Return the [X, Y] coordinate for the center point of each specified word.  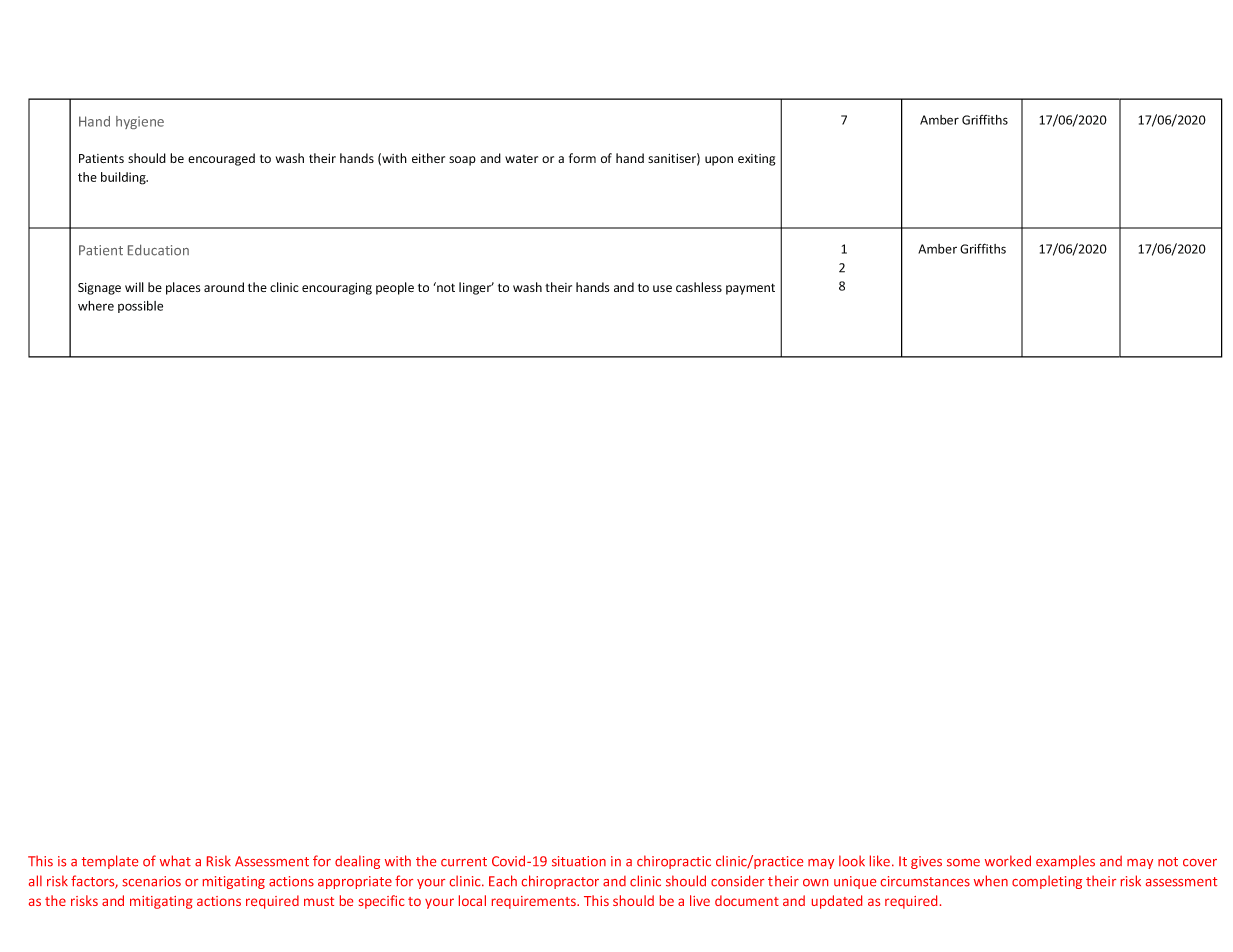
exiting [757, 160]
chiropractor [560, 882]
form [582, 158]
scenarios [151, 881]
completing [1047, 882]
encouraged [221, 159]
